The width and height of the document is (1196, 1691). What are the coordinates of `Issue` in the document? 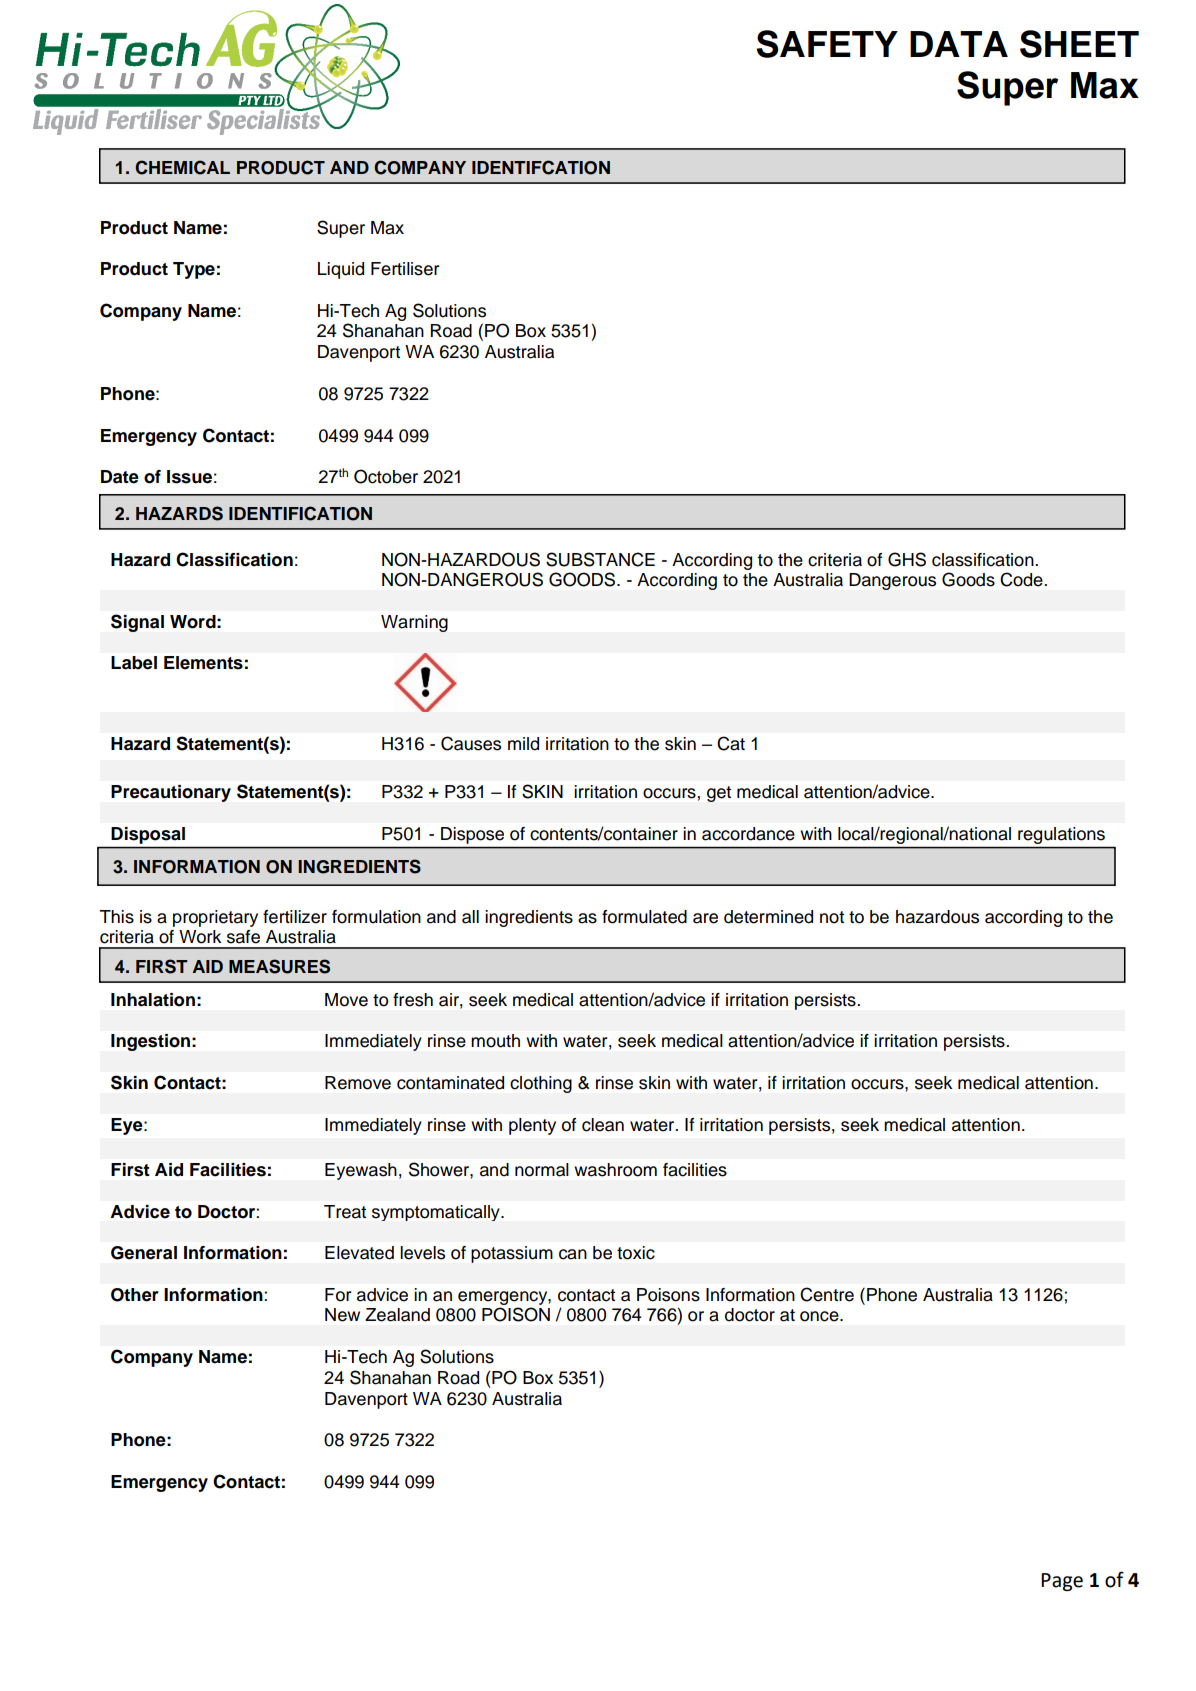 It's located at (189, 477).
